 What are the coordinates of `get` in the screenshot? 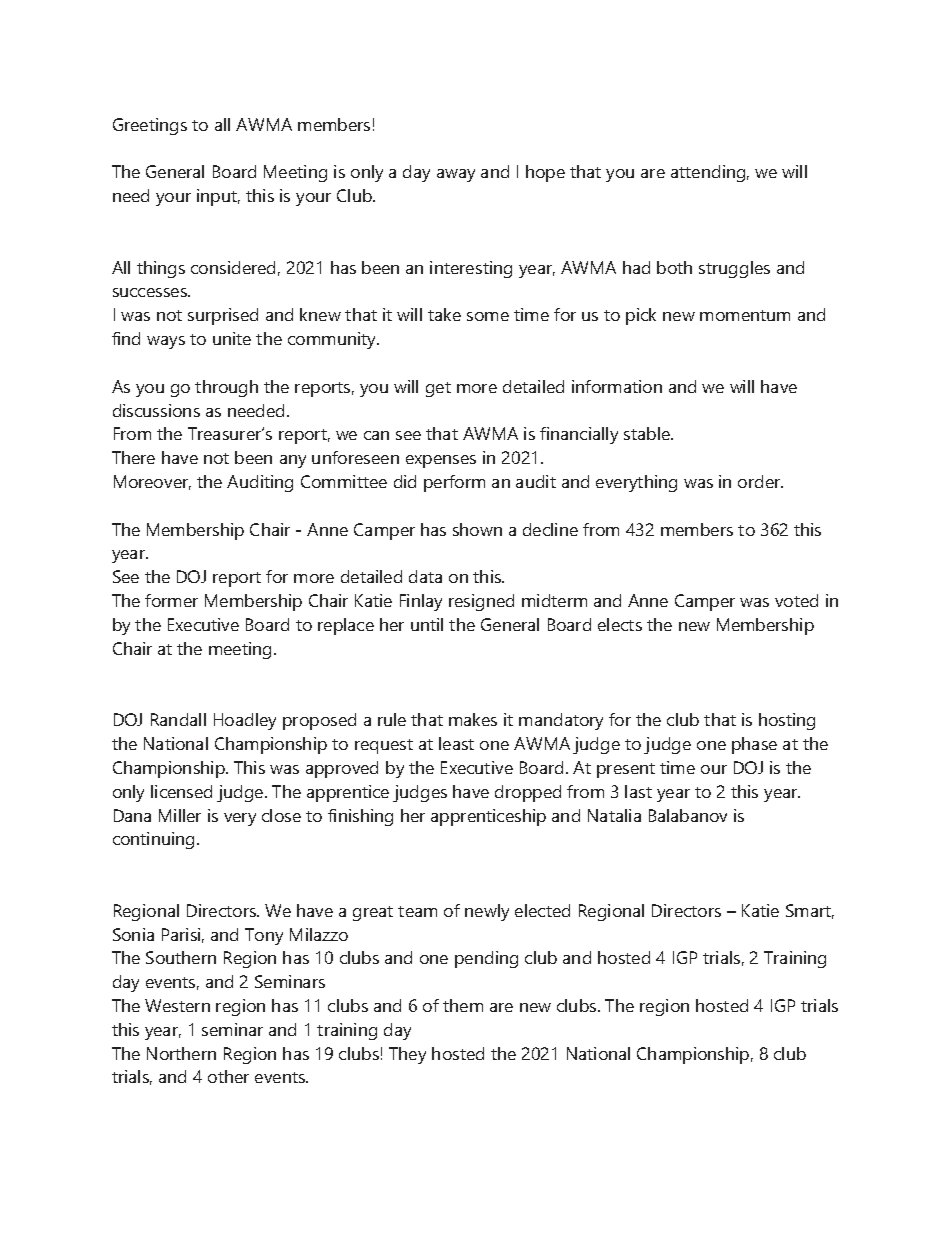 It's located at (438, 389).
